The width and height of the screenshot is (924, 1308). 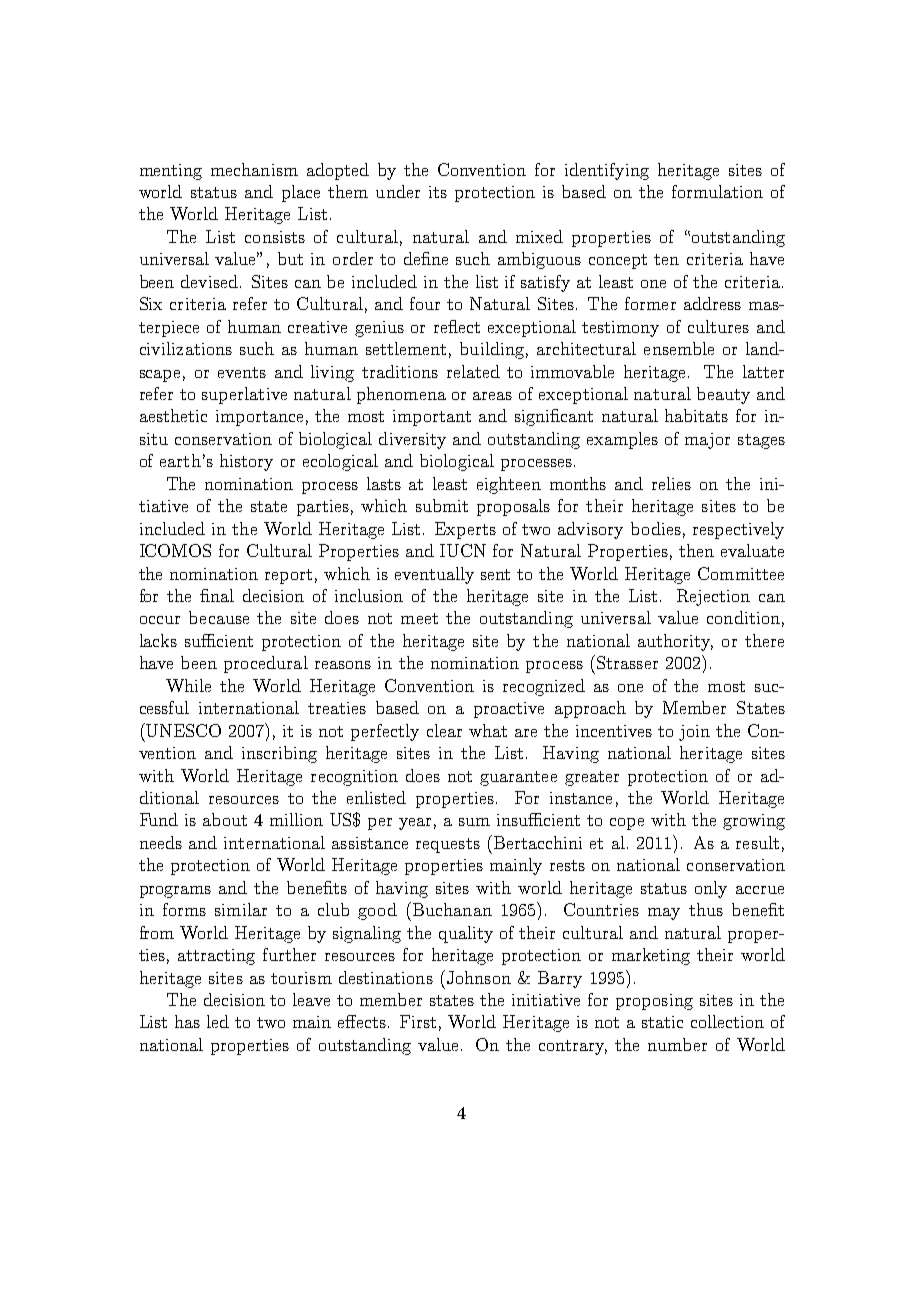 I want to click on because, so click(x=219, y=617).
